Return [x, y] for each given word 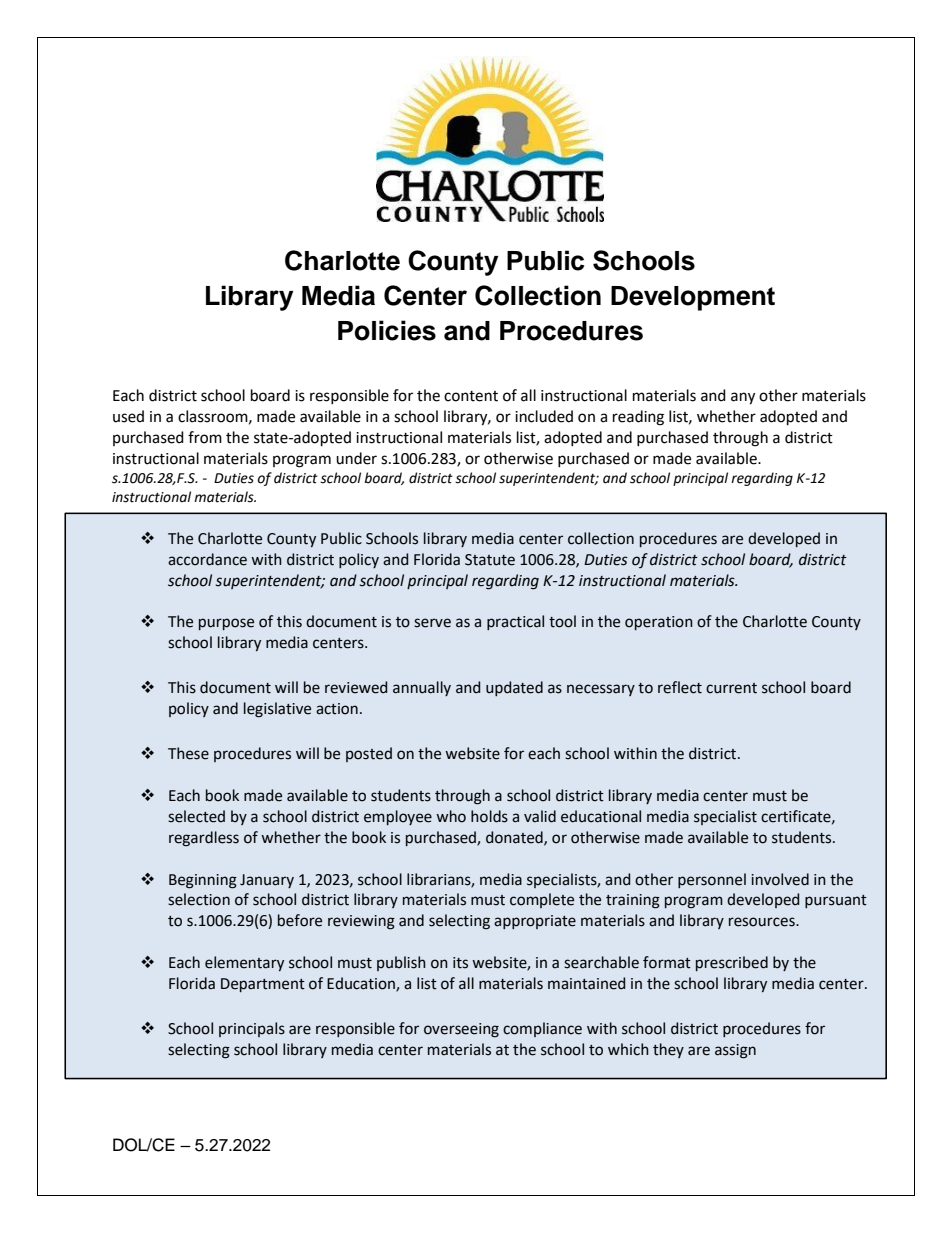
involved [780, 879]
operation [659, 623]
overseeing [461, 1030]
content [471, 396]
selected [196, 816]
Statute [490, 560]
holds [489, 816]
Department [263, 985]
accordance [207, 559]
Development [693, 298]
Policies [387, 330]
